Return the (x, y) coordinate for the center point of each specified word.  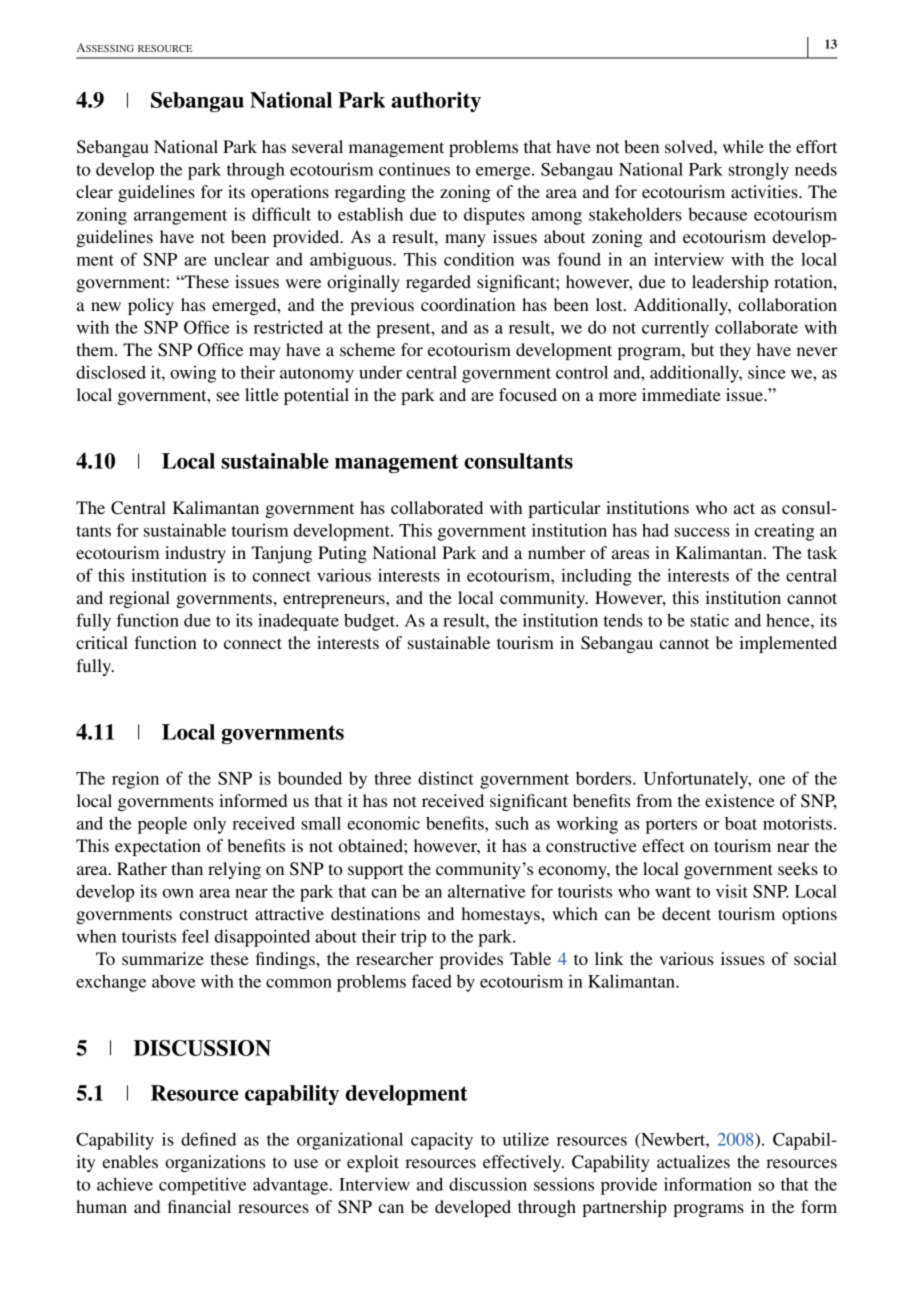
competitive (202, 1186)
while (743, 146)
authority (436, 102)
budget (370, 622)
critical (102, 642)
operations (290, 193)
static (709, 620)
